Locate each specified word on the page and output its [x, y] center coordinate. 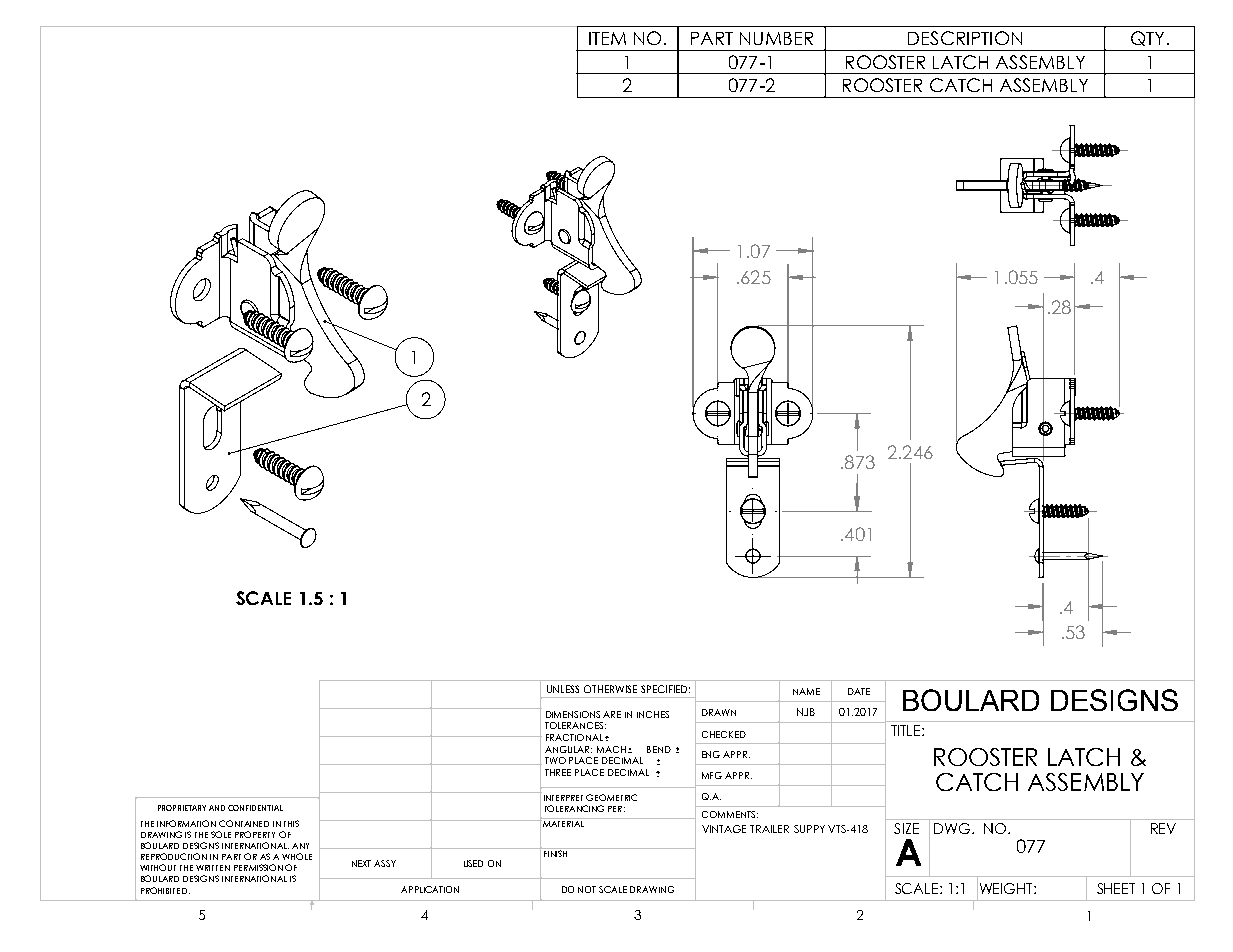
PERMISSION [258, 867]
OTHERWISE [610, 689]
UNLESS [563, 689]
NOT [587, 889]
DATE [859, 691]
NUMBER [776, 38]
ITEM [607, 38]
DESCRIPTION [965, 38]
